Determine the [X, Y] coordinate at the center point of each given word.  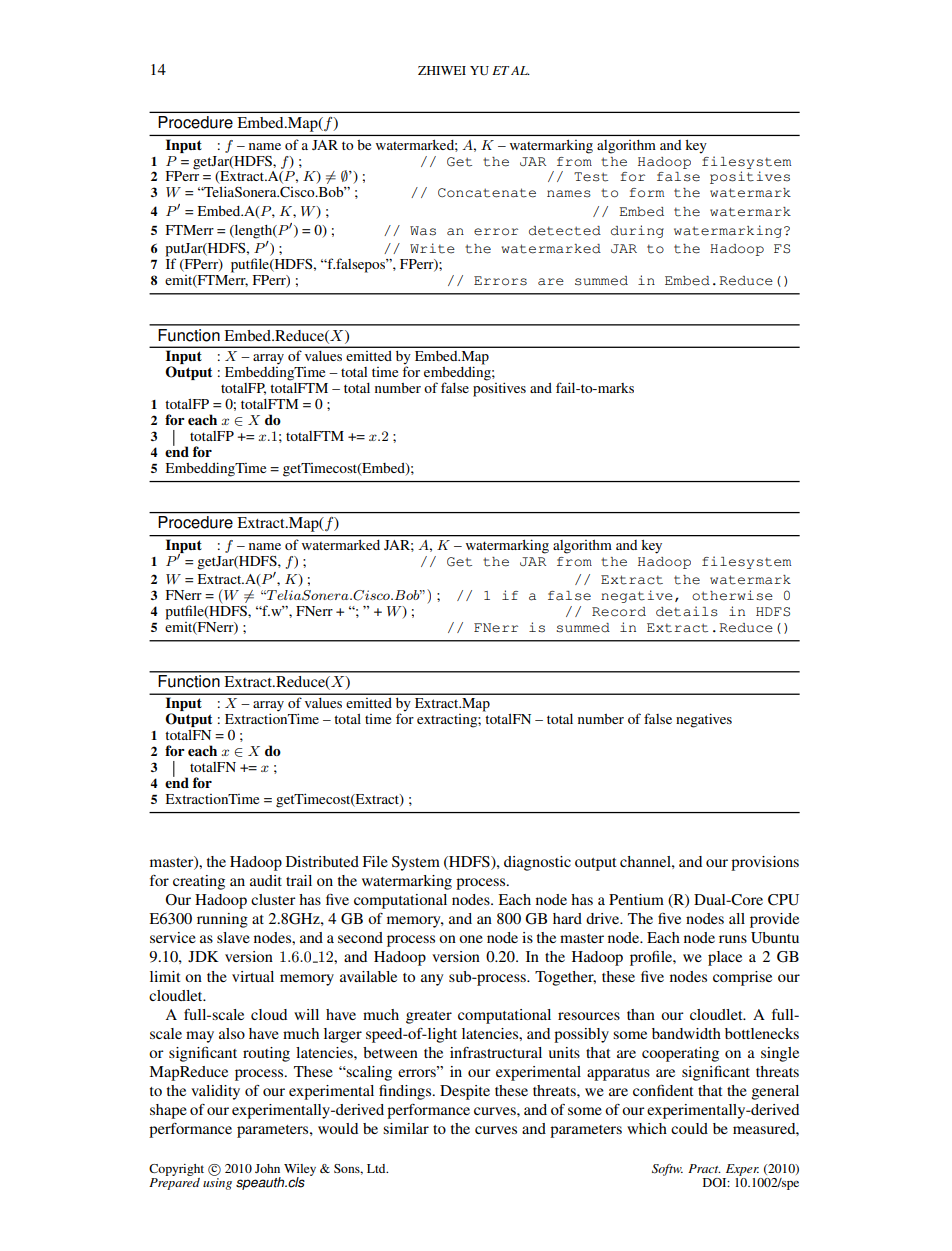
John [267, 1168]
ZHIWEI [442, 70]
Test [591, 177]
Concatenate [487, 193]
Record [619, 612]
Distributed [322, 861]
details [687, 611]
